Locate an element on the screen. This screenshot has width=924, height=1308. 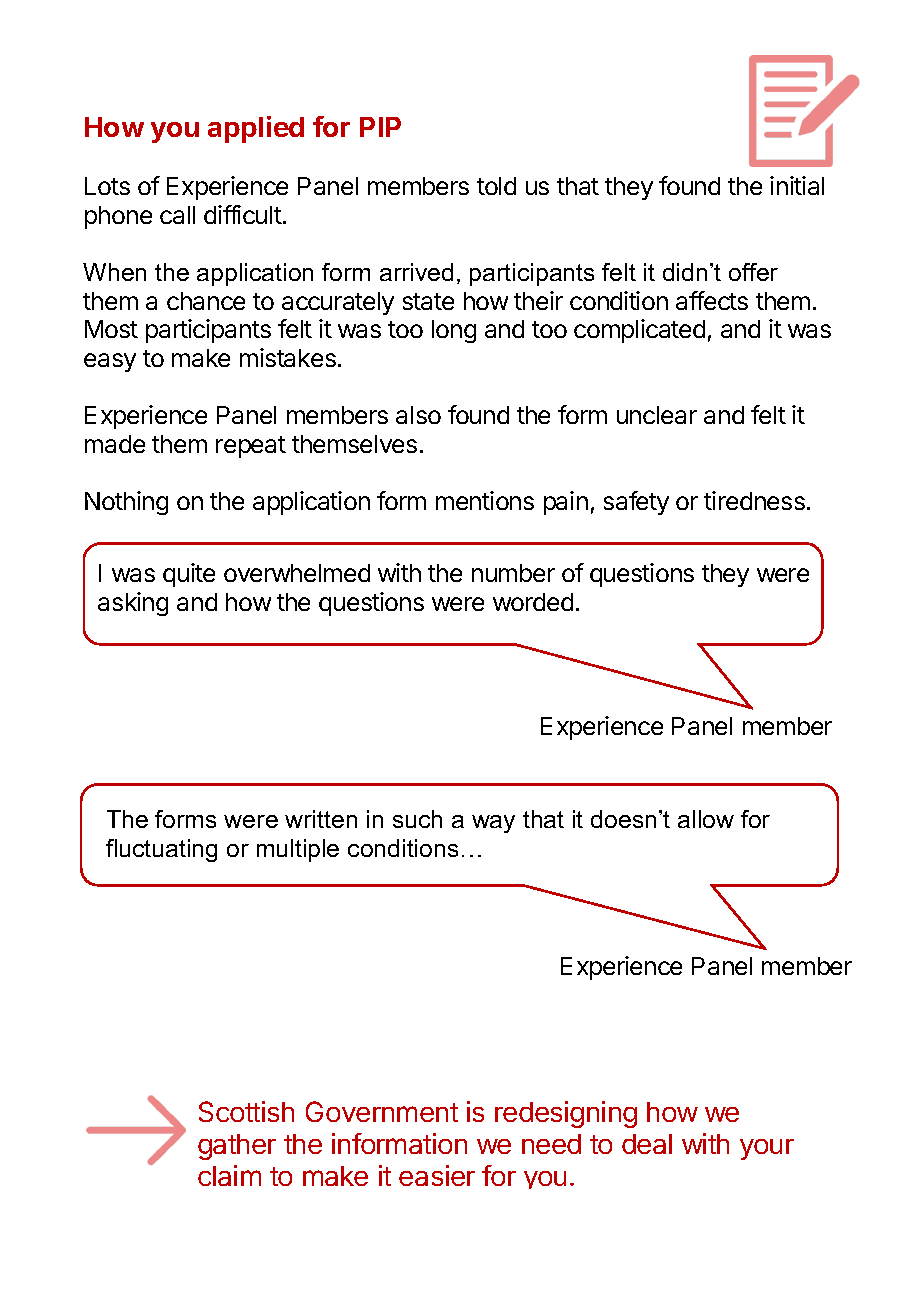
mentions is located at coordinates (485, 500).
